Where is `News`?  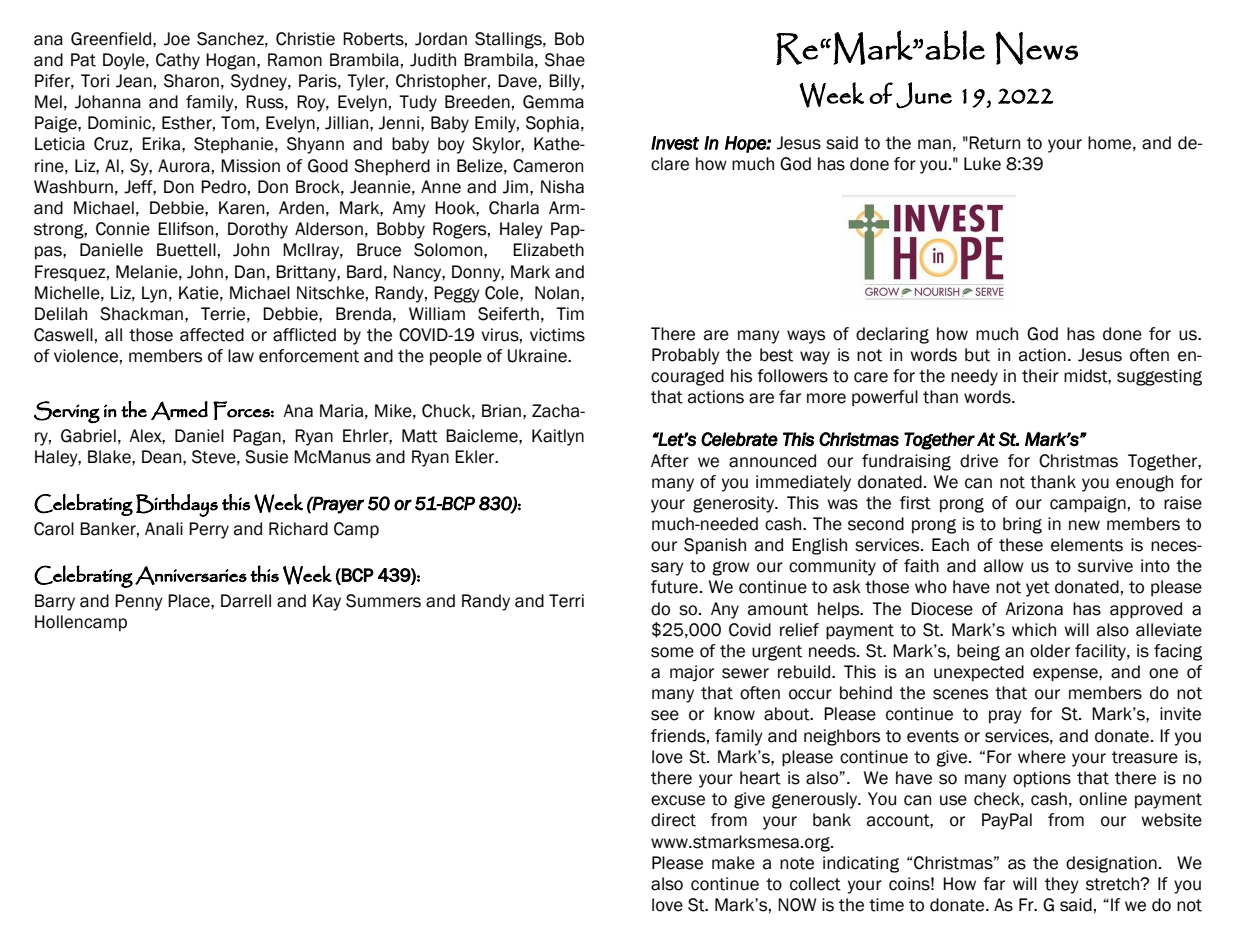 News is located at coordinates (1037, 48).
